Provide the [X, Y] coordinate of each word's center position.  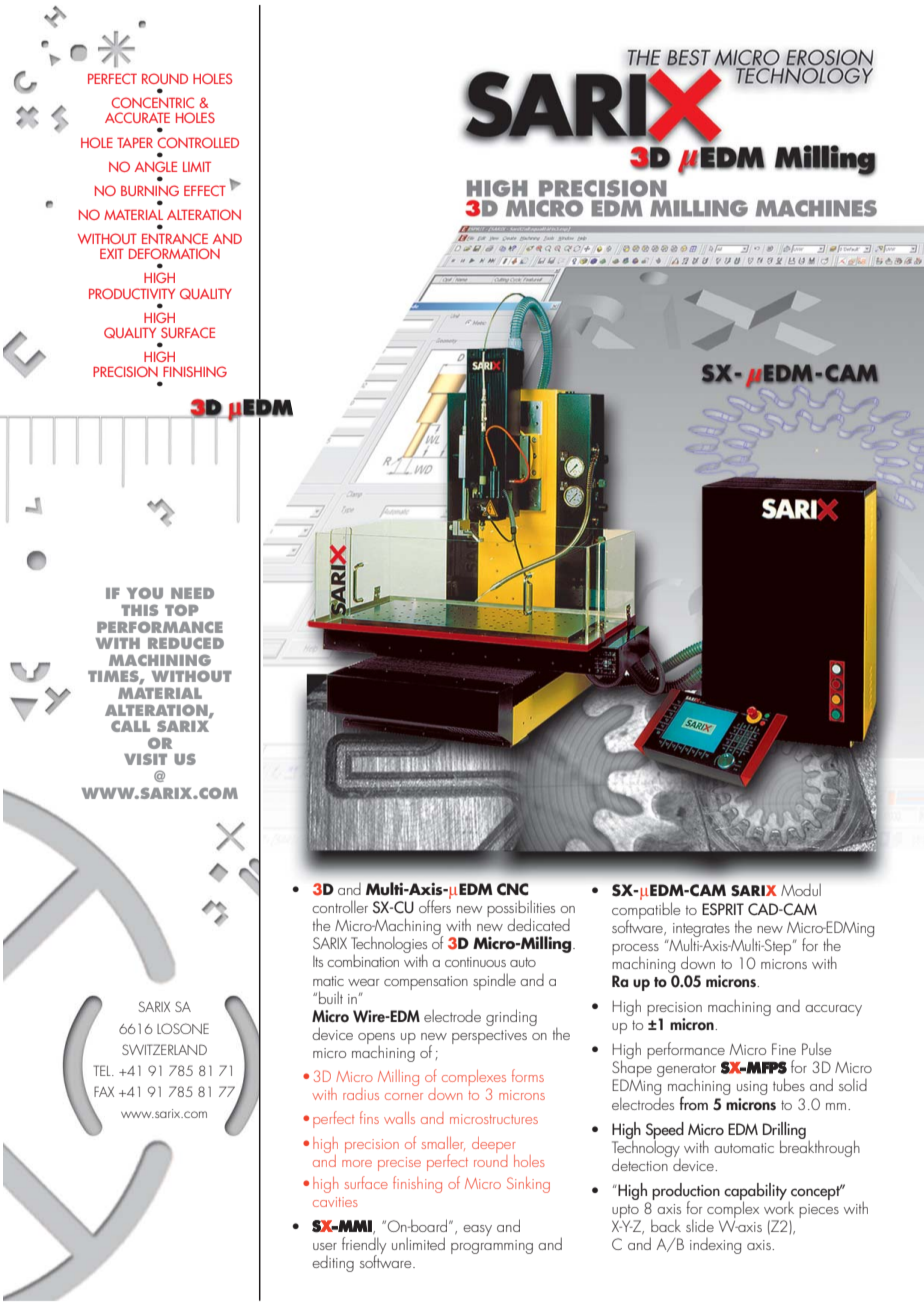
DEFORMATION [174, 253]
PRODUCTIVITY [132, 293]
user [325, 1246]
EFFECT [205, 190]
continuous [475, 962]
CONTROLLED [198, 142]
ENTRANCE [175, 238]
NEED [192, 593]
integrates [701, 931]
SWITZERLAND [164, 1049]
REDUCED [186, 643]
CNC [512, 889]
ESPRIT [723, 909]
